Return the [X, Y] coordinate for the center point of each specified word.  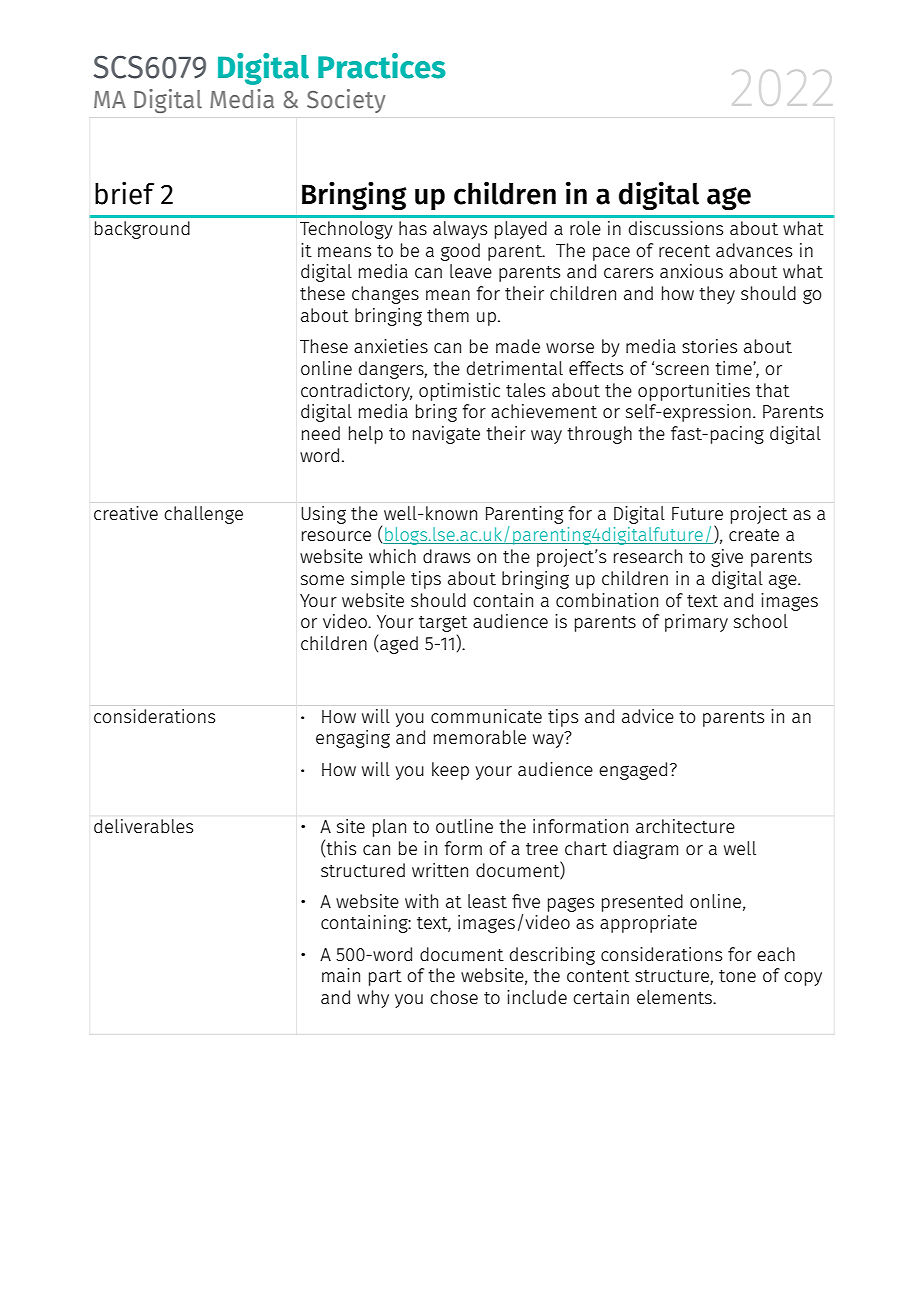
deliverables [143, 826]
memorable [480, 737]
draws [446, 556]
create [754, 535]
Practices [382, 66]
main [341, 975]
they [717, 295]
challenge [203, 515]
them [448, 315]
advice [648, 716]
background [142, 230]
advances [754, 250]
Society [346, 101]
